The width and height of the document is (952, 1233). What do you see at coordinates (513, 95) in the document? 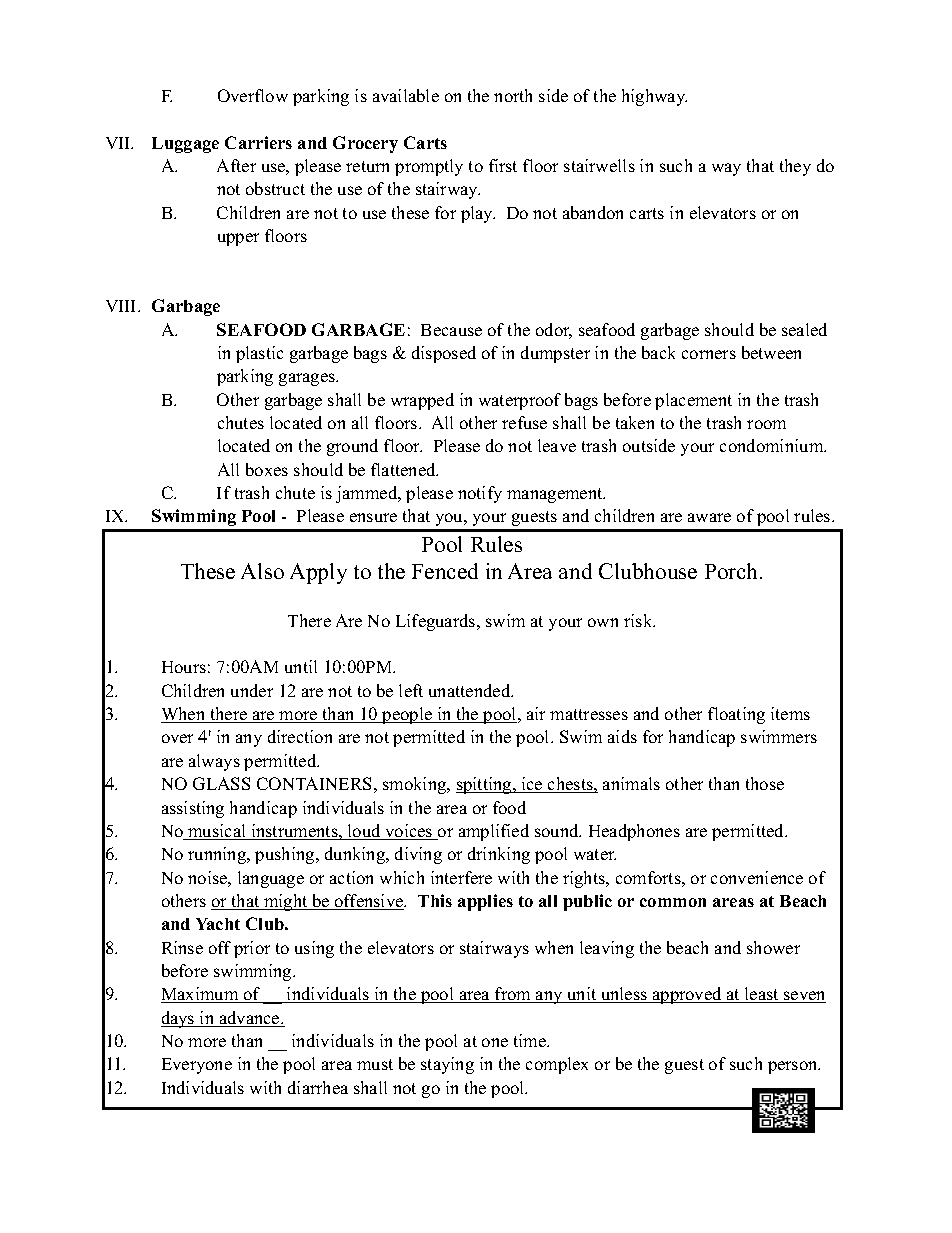
I see `north` at bounding box center [513, 95].
